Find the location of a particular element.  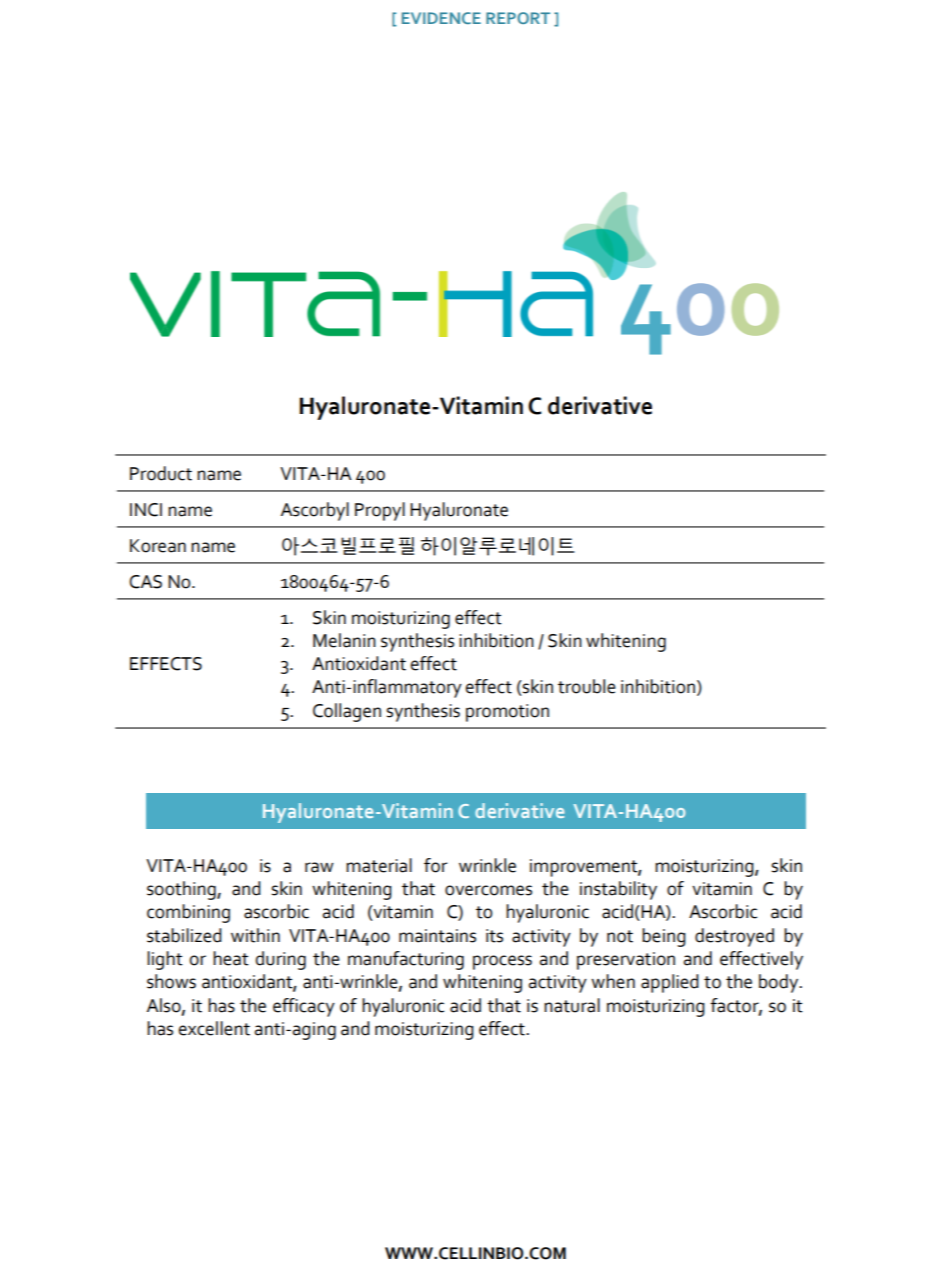

EVIDENCE is located at coordinates (441, 18).
